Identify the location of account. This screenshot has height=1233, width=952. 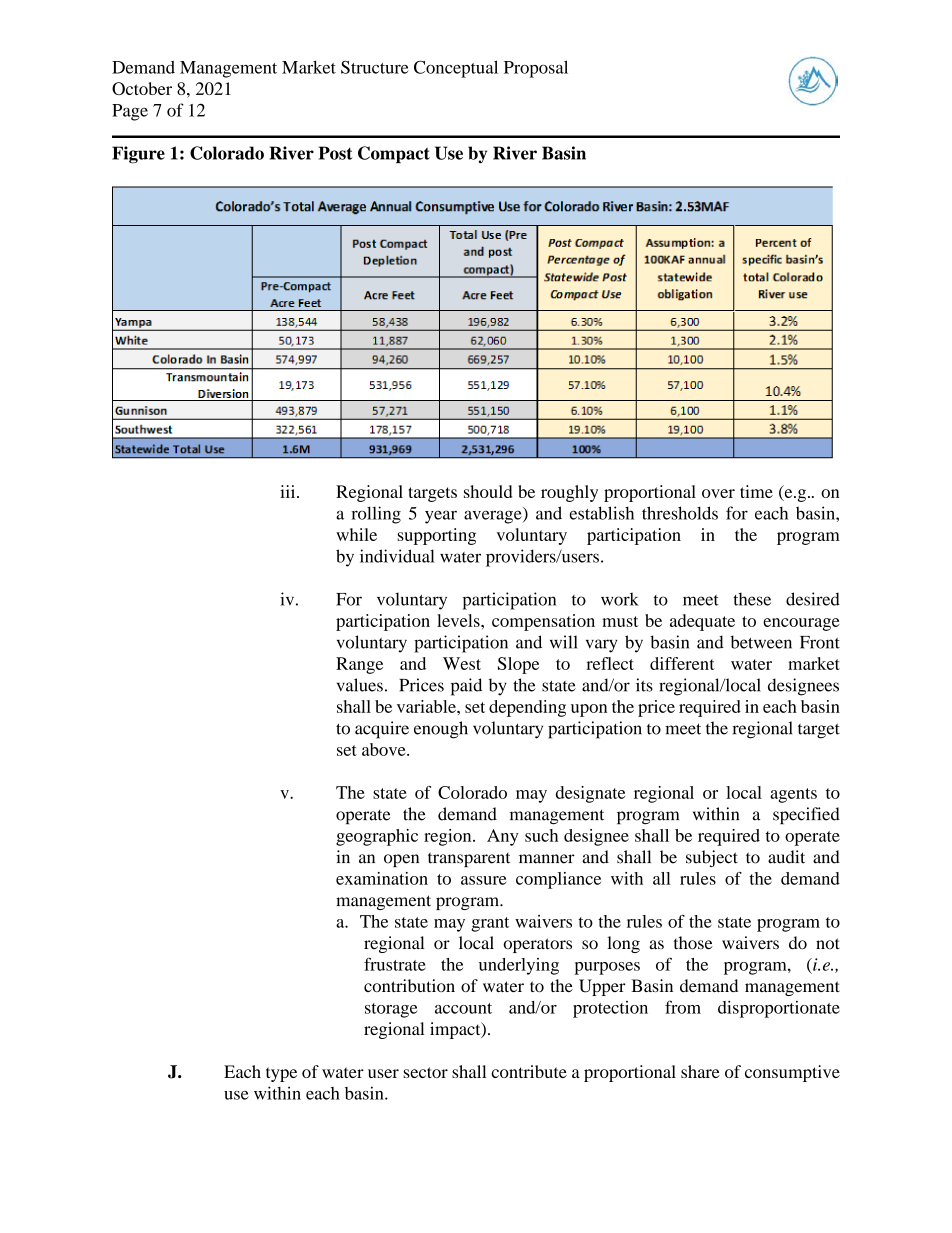
(463, 1008).
